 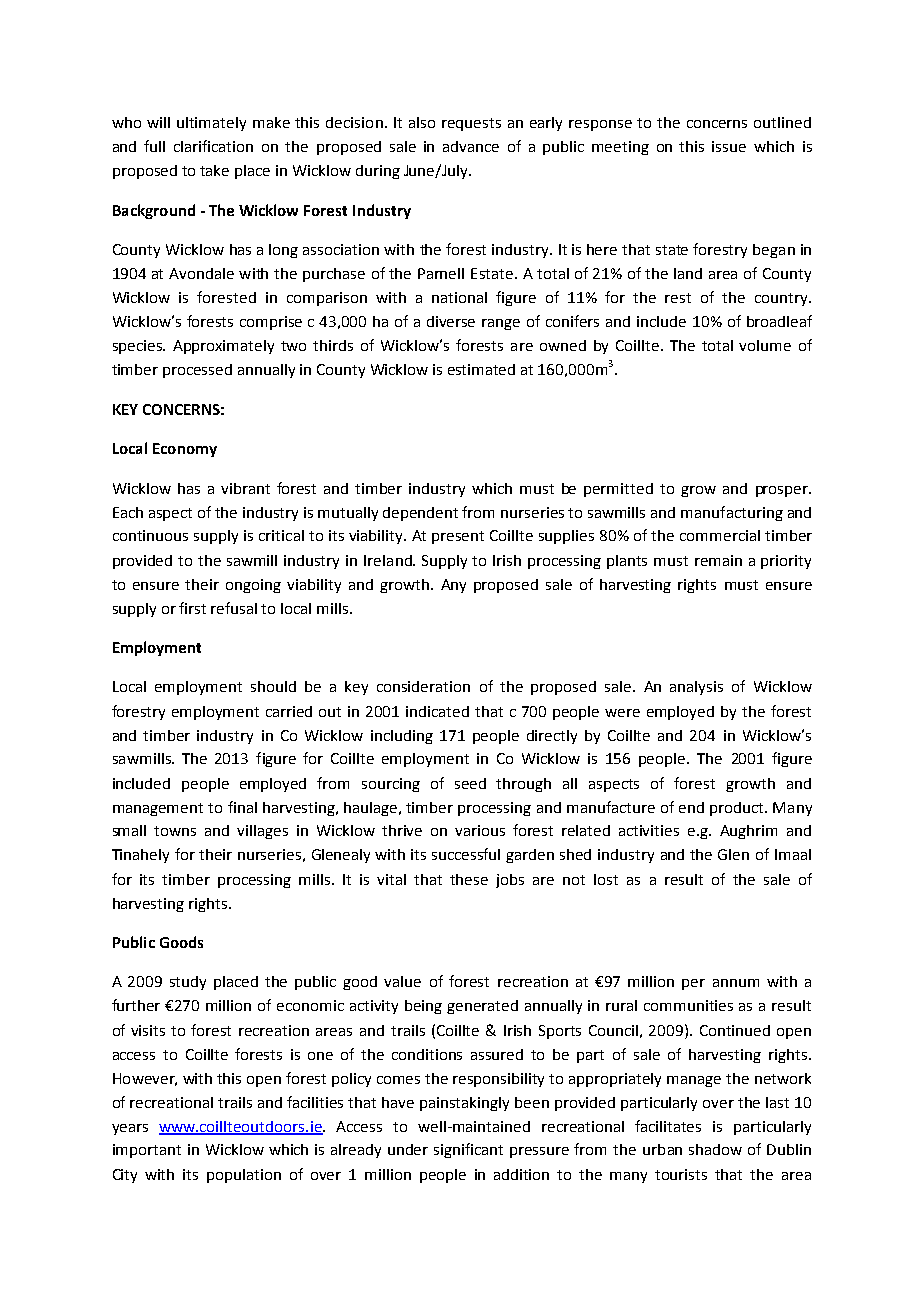 I want to click on clarification, so click(x=213, y=146).
